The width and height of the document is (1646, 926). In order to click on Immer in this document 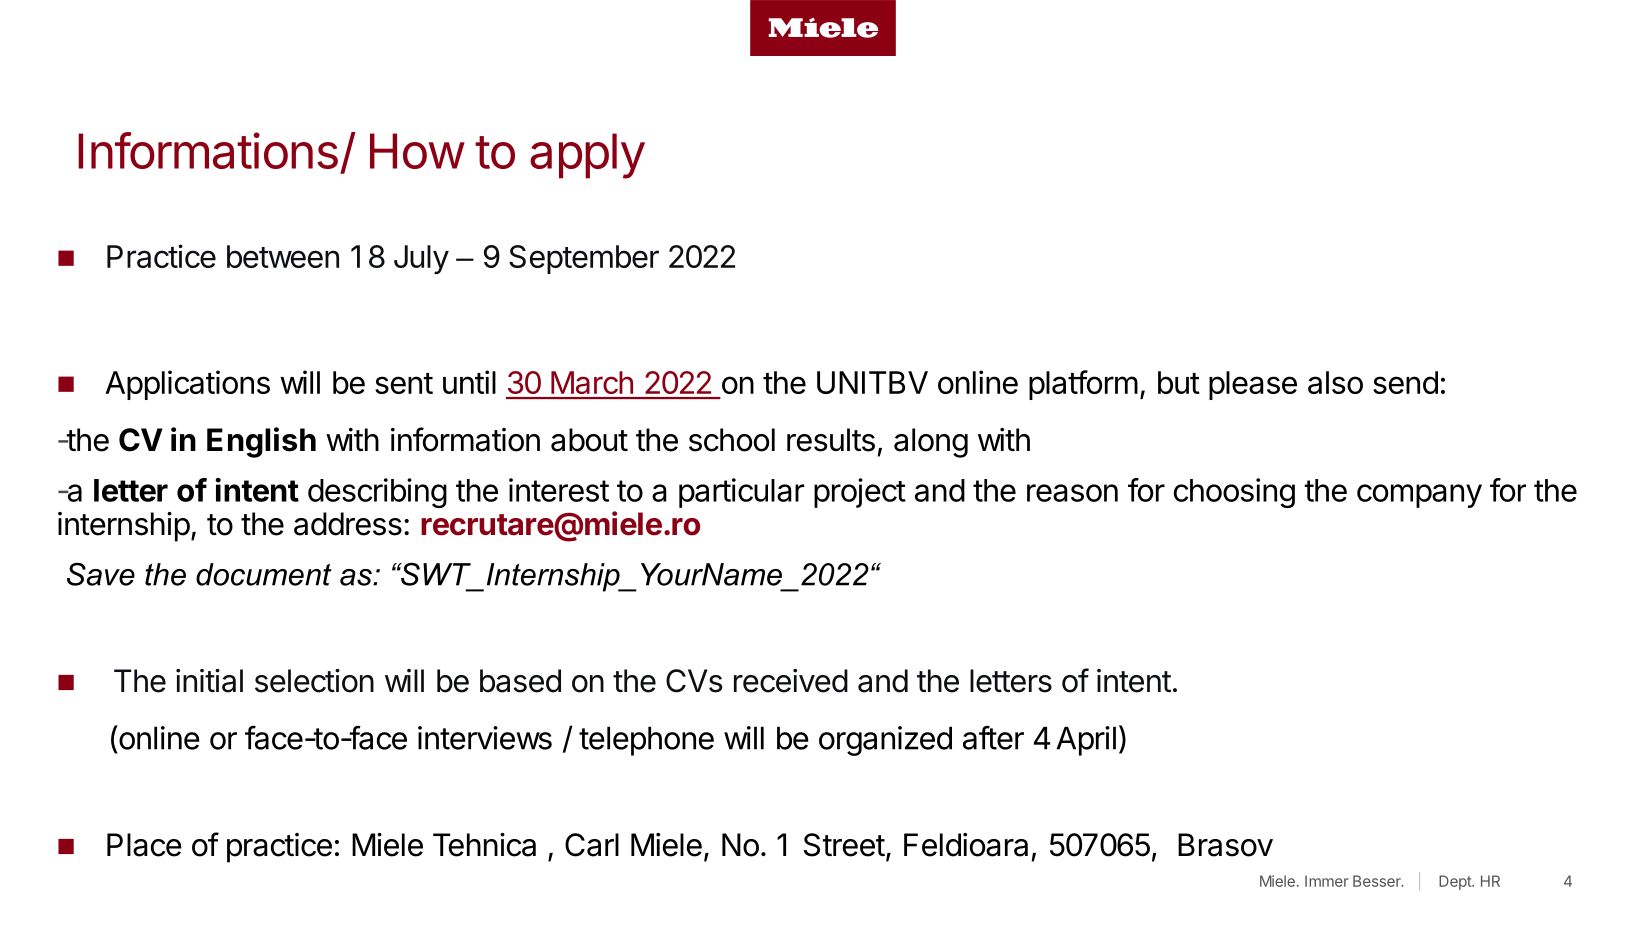, I will do `click(1327, 881)`.
